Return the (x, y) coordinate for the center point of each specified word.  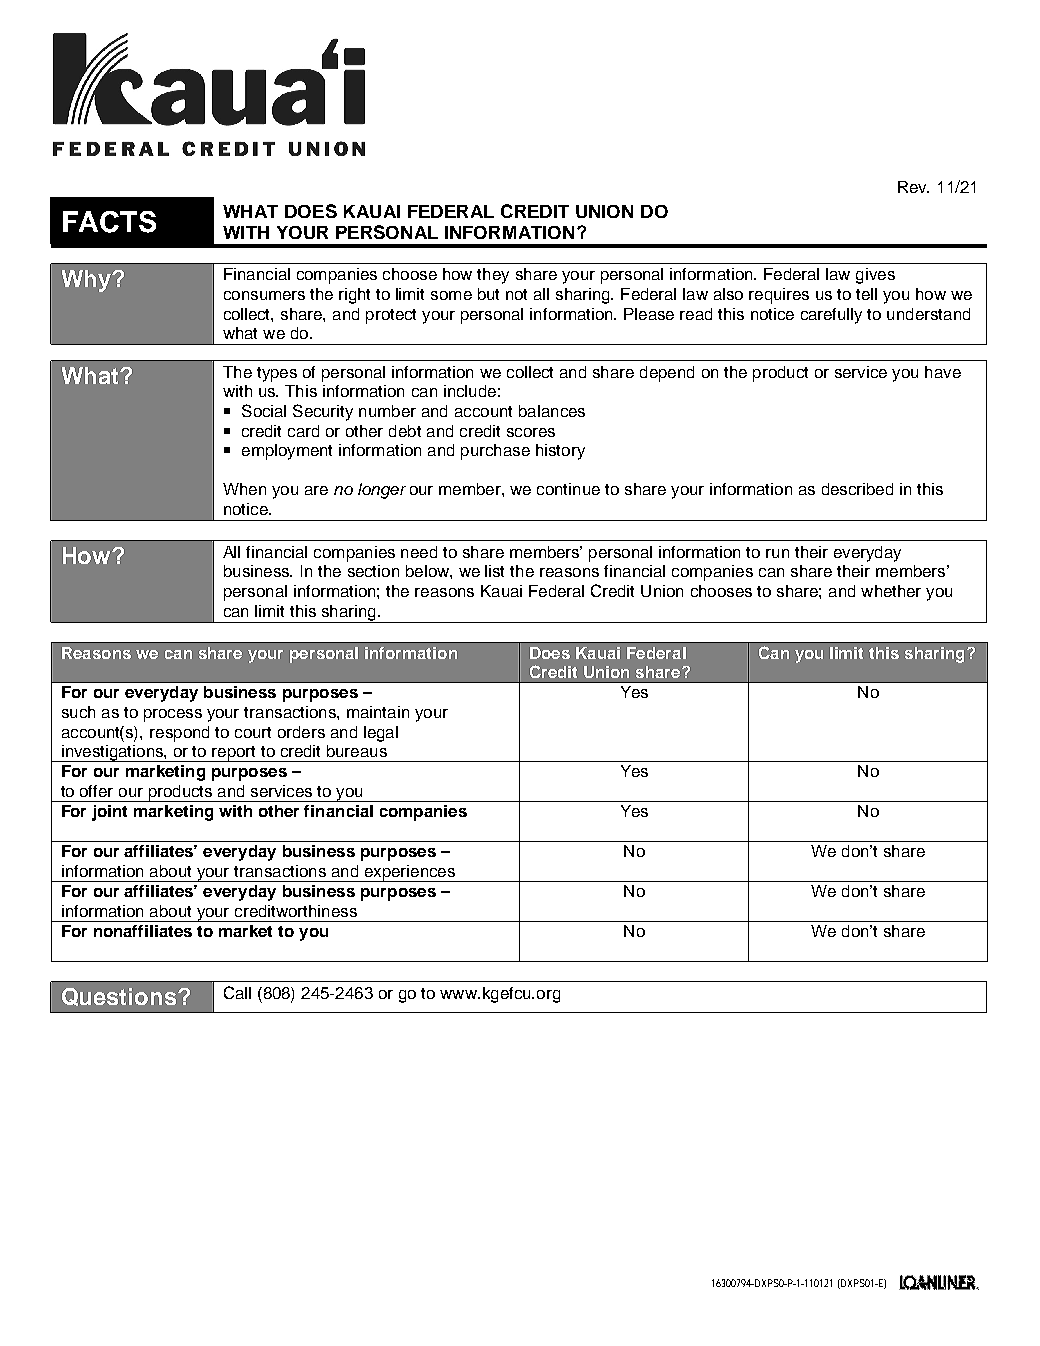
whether (891, 591)
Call (237, 992)
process (173, 715)
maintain (378, 712)
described (857, 489)
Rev (913, 187)
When (244, 489)
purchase (495, 452)
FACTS (109, 222)
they (493, 276)
